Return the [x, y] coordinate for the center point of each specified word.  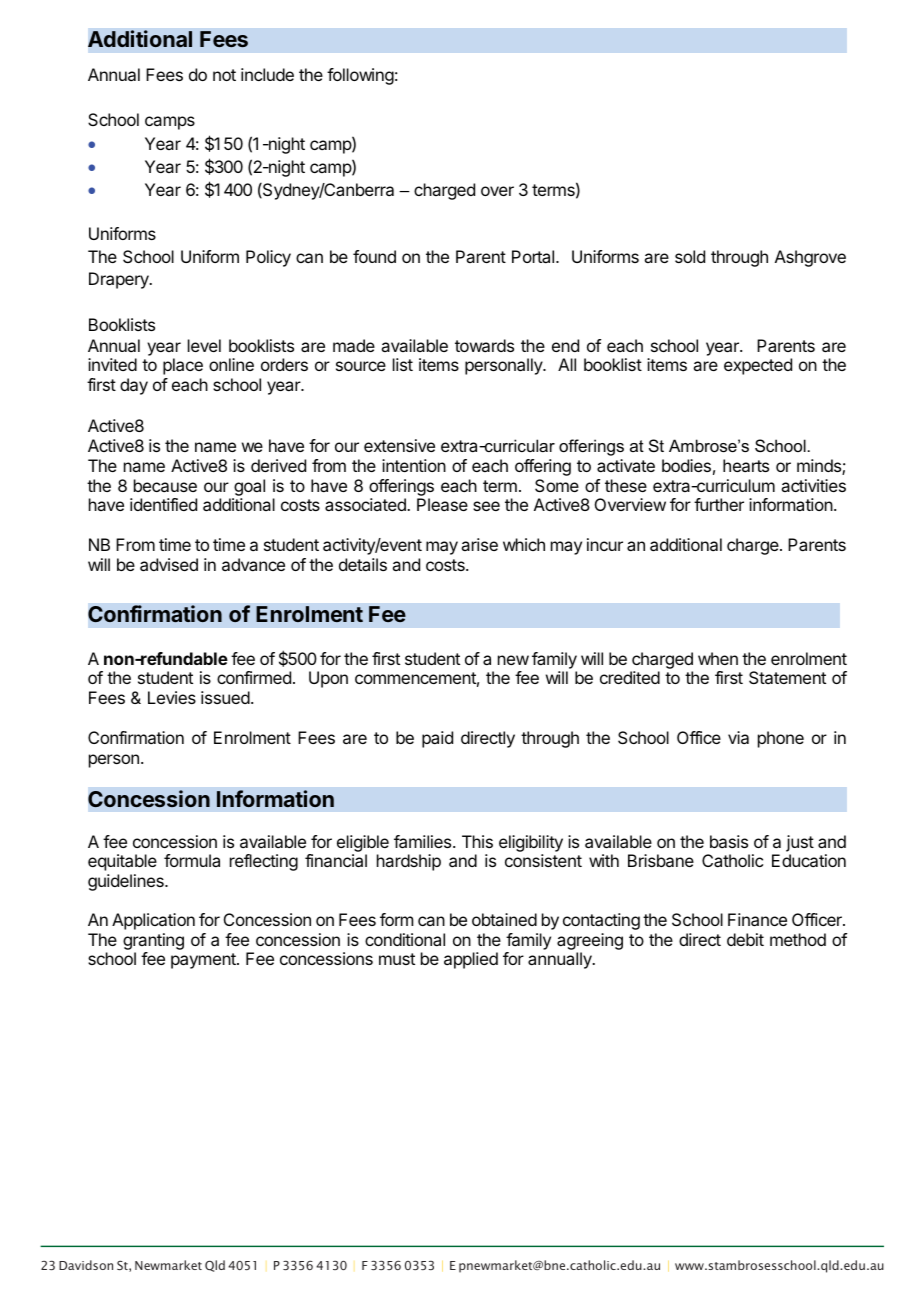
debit [745, 939]
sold [690, 256]
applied [471, 960]
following [360, 76]
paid [437, 739]
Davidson [86, 1265]
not [224, 75]
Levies [172, 697]
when [718, 658]
